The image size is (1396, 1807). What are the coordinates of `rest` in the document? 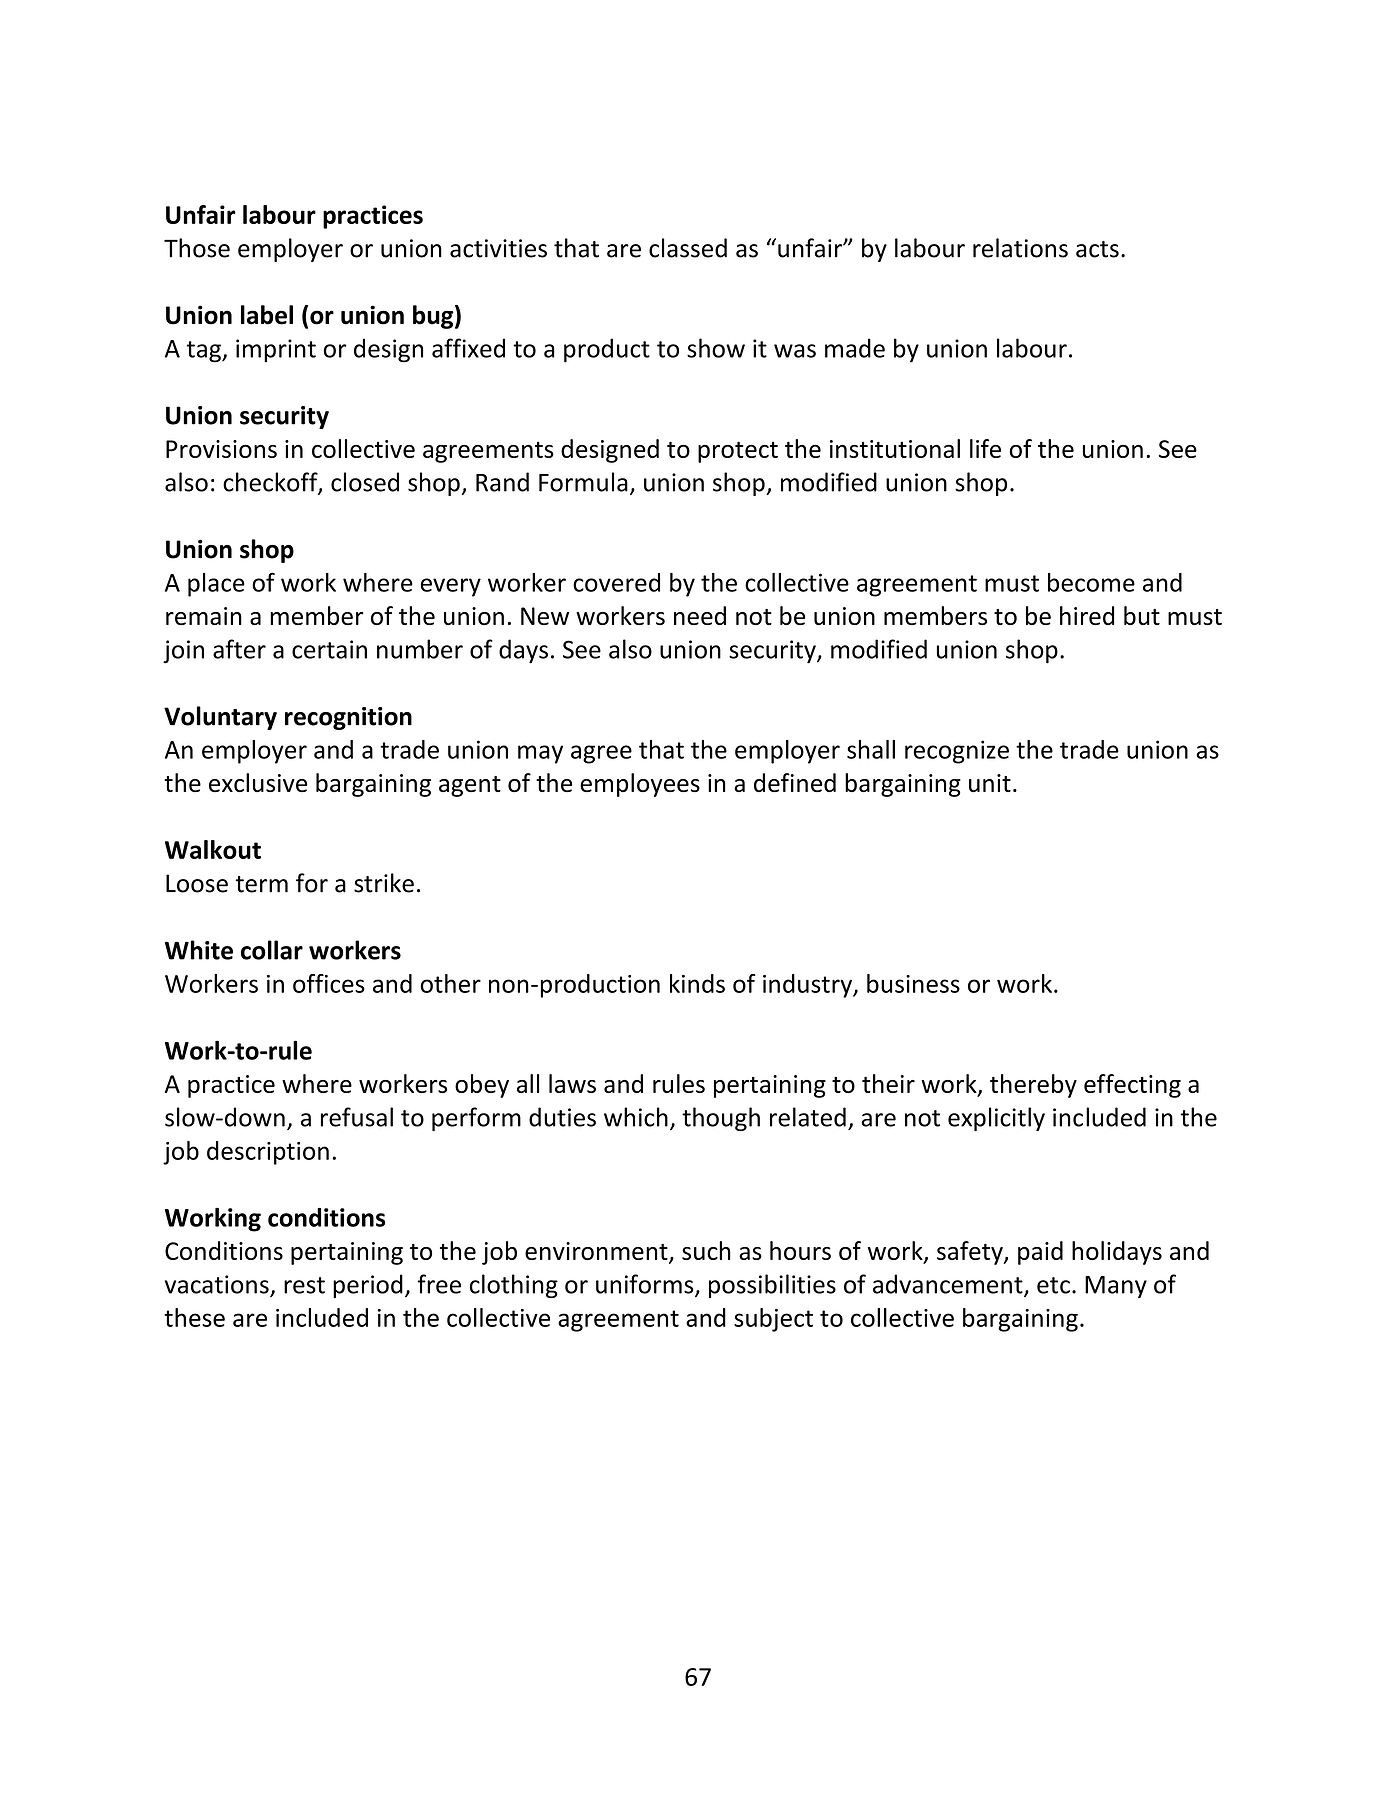 It's located at (304, 1285).
